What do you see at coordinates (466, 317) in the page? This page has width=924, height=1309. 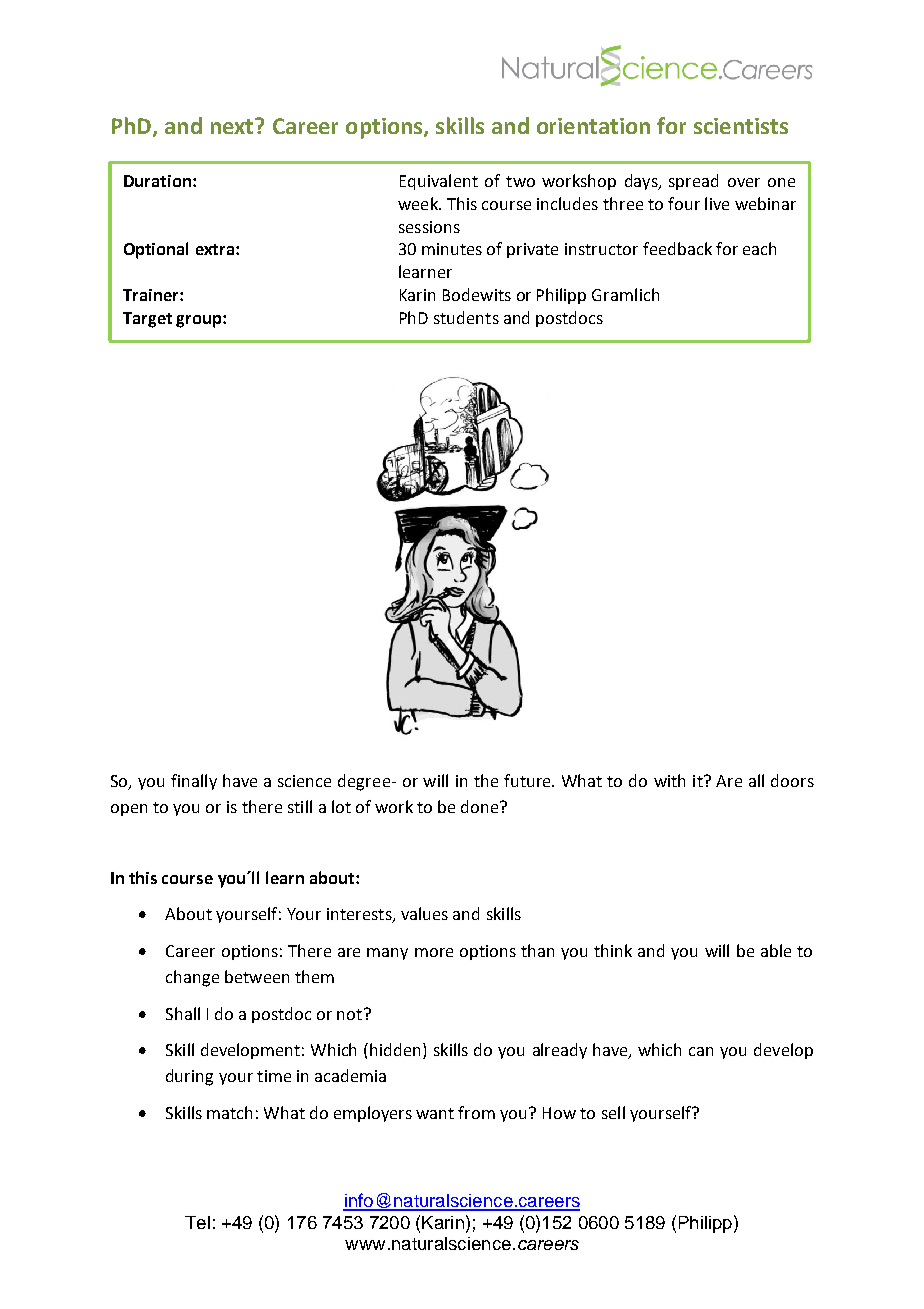 I see `students` at bounding box center [466, 317].
